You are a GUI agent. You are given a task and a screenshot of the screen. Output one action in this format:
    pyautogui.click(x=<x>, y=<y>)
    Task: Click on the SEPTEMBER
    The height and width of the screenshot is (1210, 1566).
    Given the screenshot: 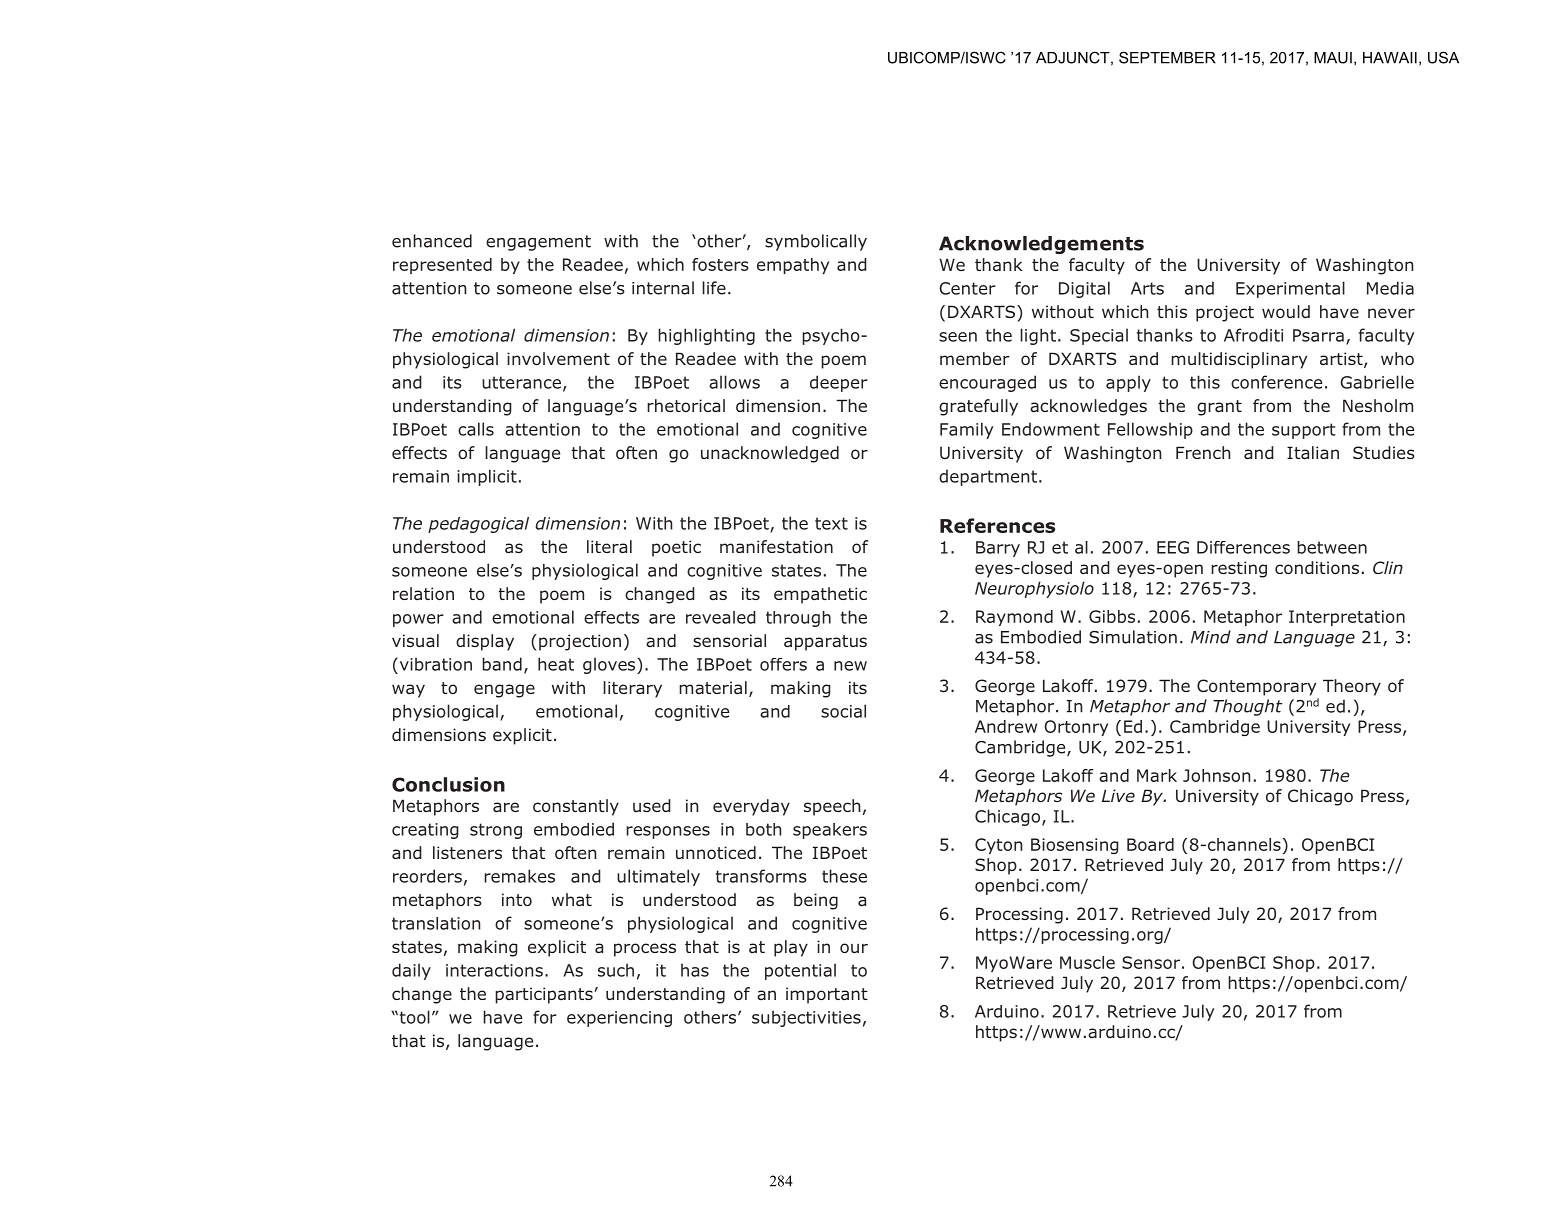 What is the action you would take?
    pyautogui.click(x=1167, y=57)
